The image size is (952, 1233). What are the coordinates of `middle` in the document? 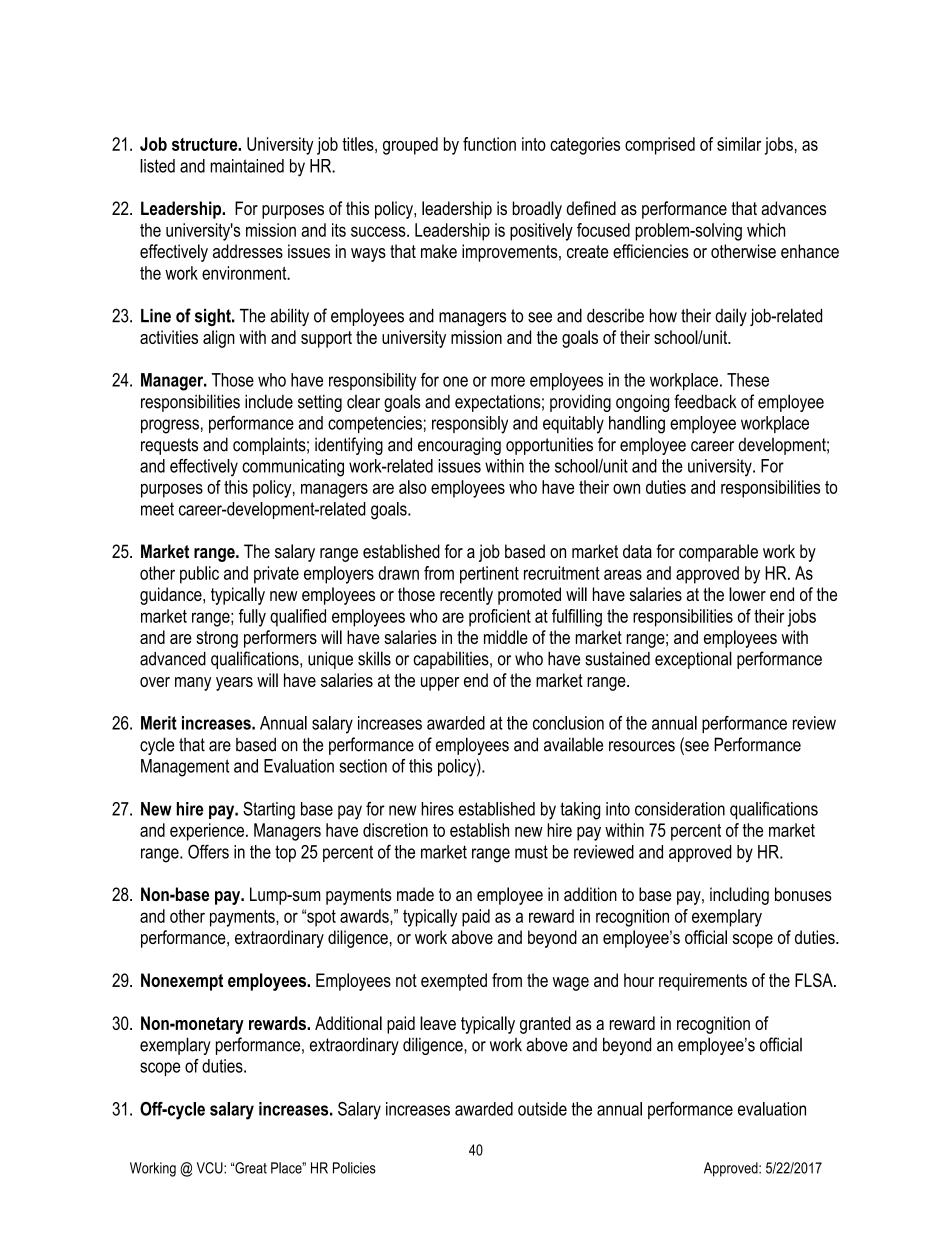 It's located at (506, 637).
